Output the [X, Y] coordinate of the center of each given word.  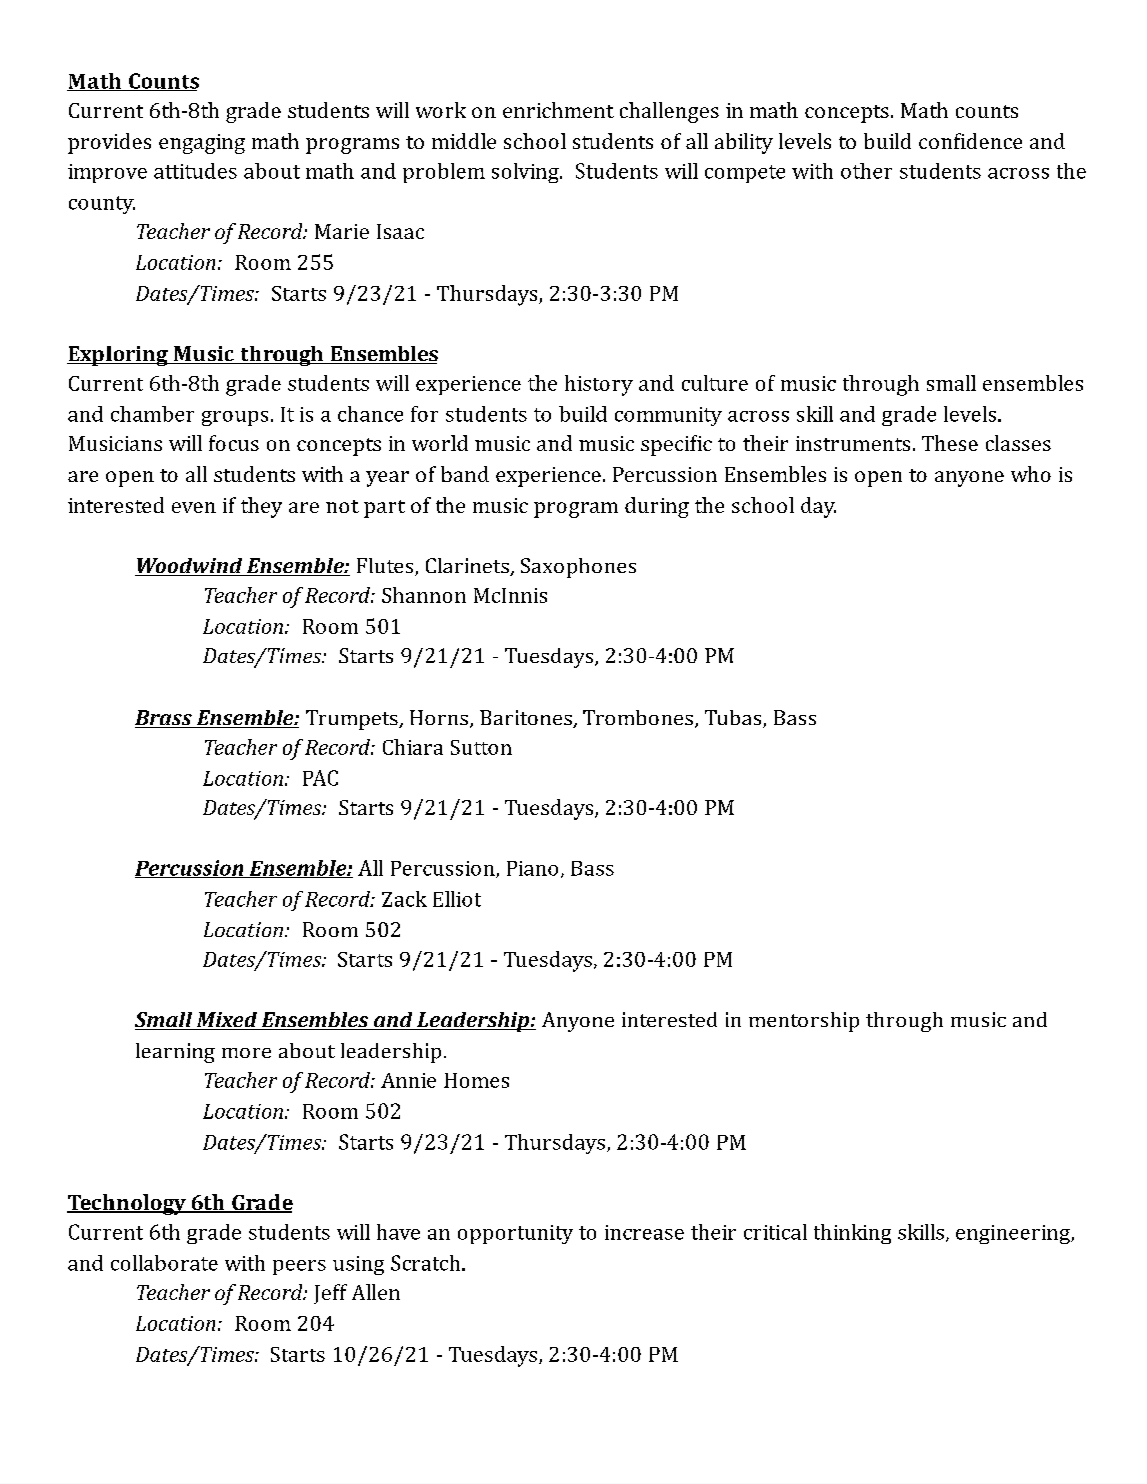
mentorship [804, 1022]
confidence [970, 141]
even [194, 507]
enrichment [558, 110]
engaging [202, 144]
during [657, 507]
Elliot [457, 899]
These [950, 443]
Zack [404, 899]
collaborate [164, 1263]
